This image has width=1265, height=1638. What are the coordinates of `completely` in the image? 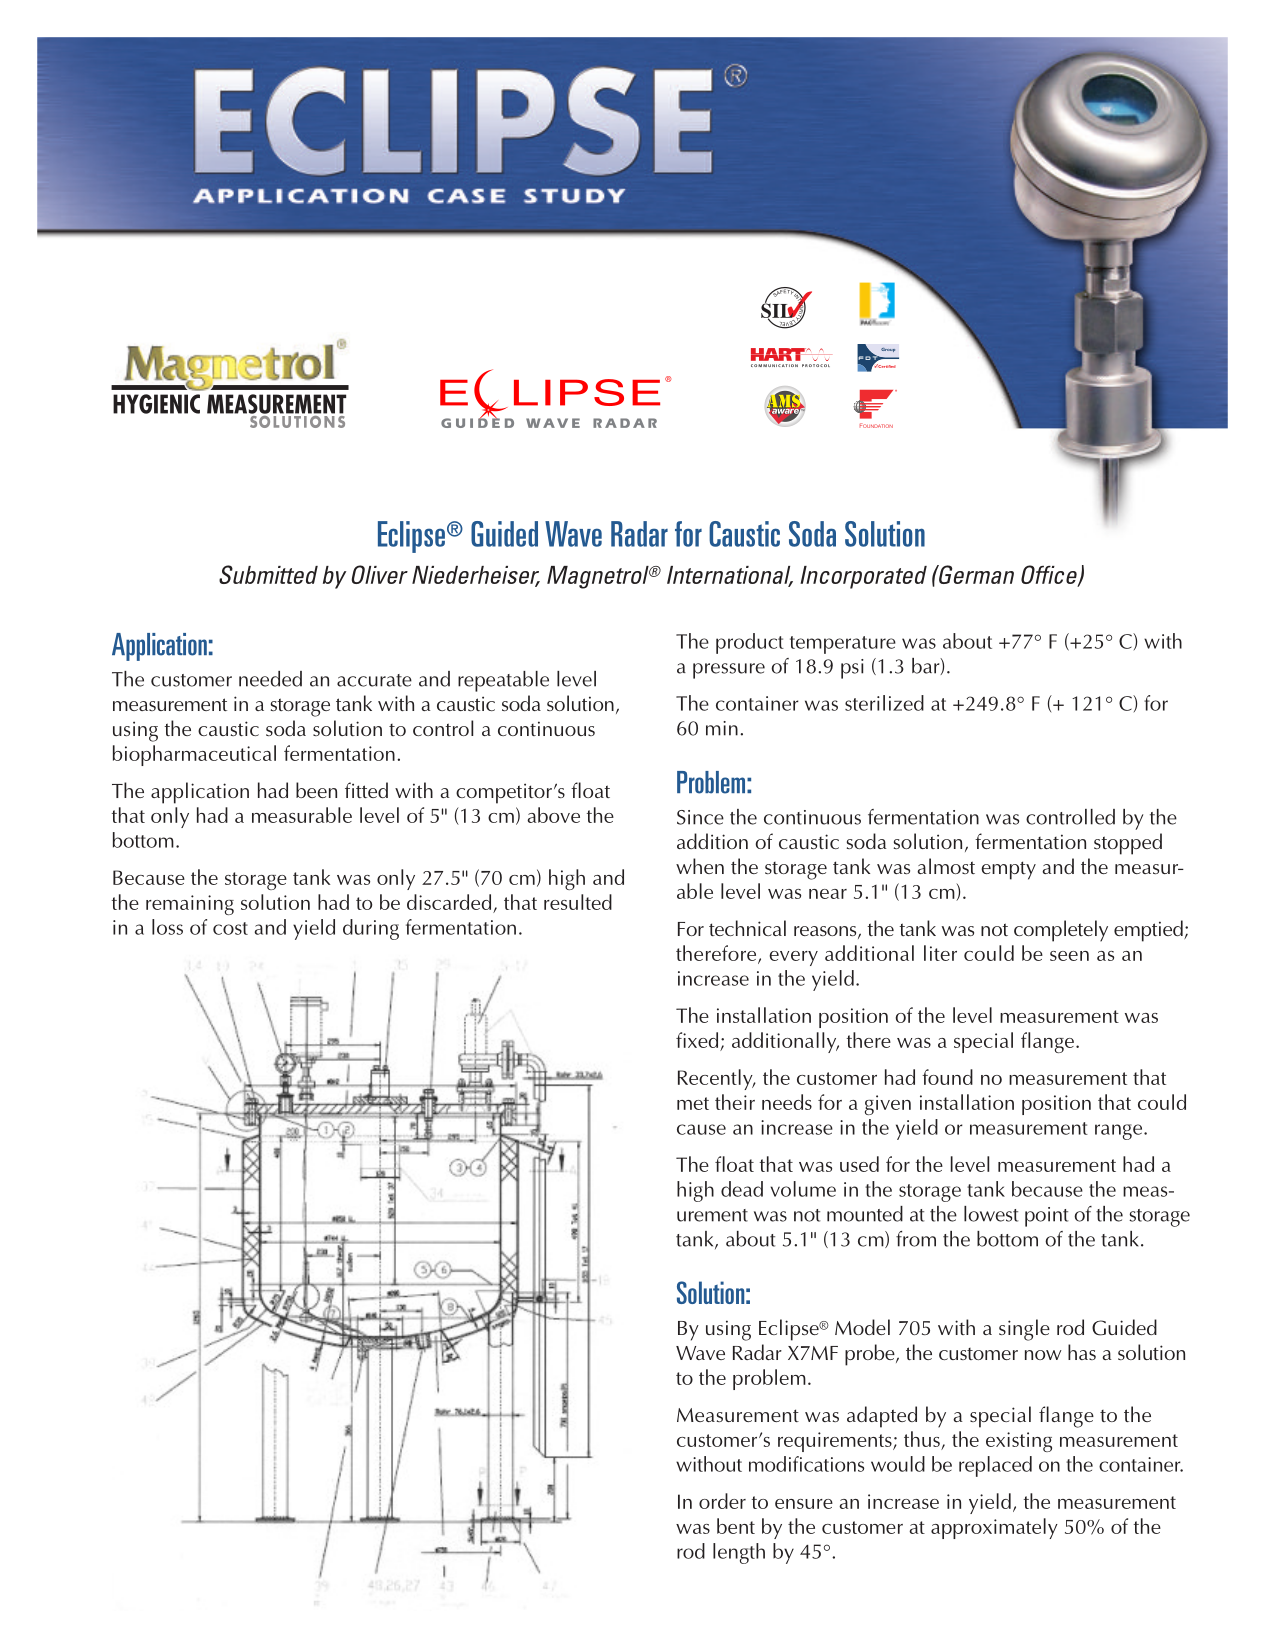 It's located at (1061, 931).
